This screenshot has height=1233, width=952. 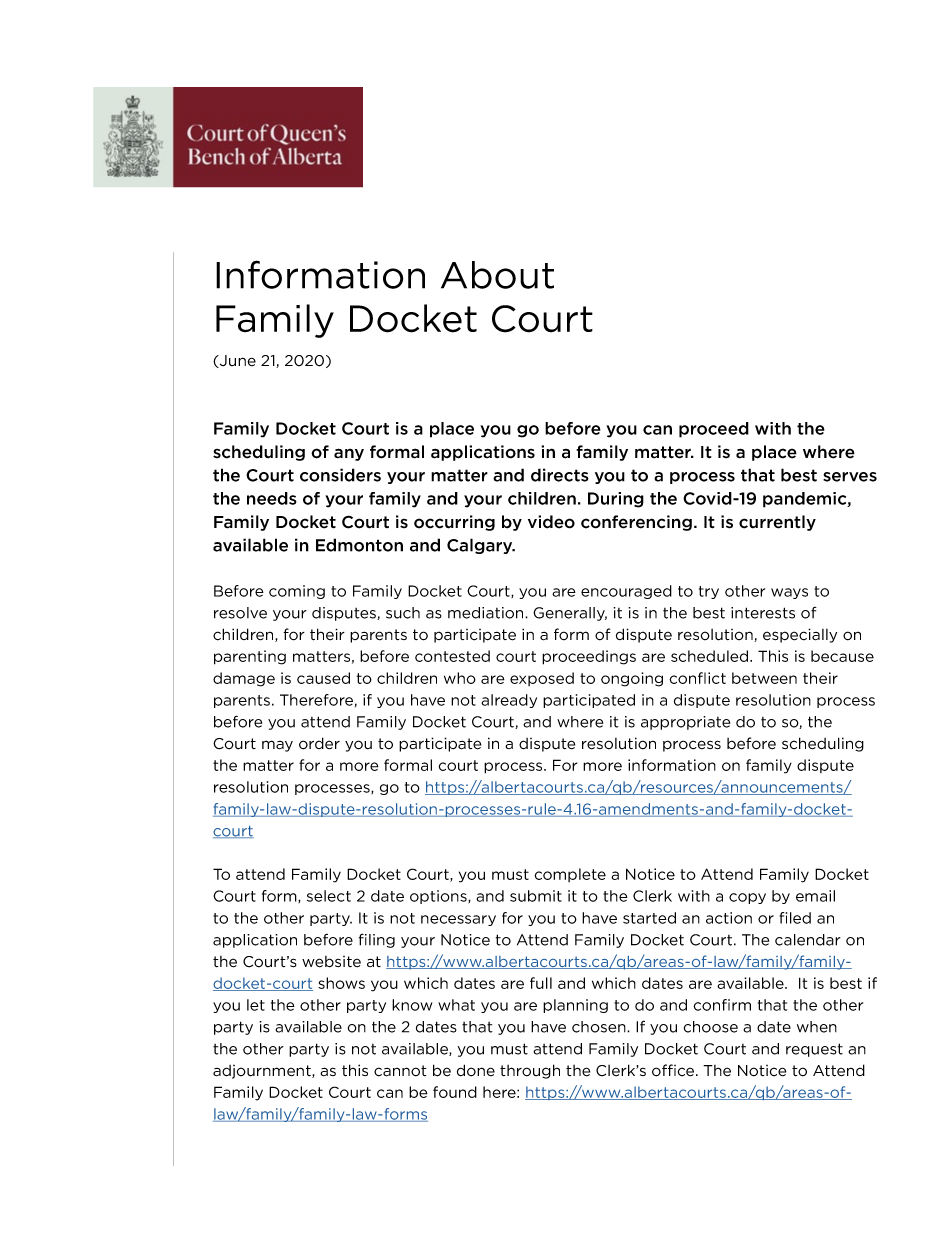 What do you see at coordinates (497, 275) in the screenshot?
I see `About` at bounding box center [497, 275].
